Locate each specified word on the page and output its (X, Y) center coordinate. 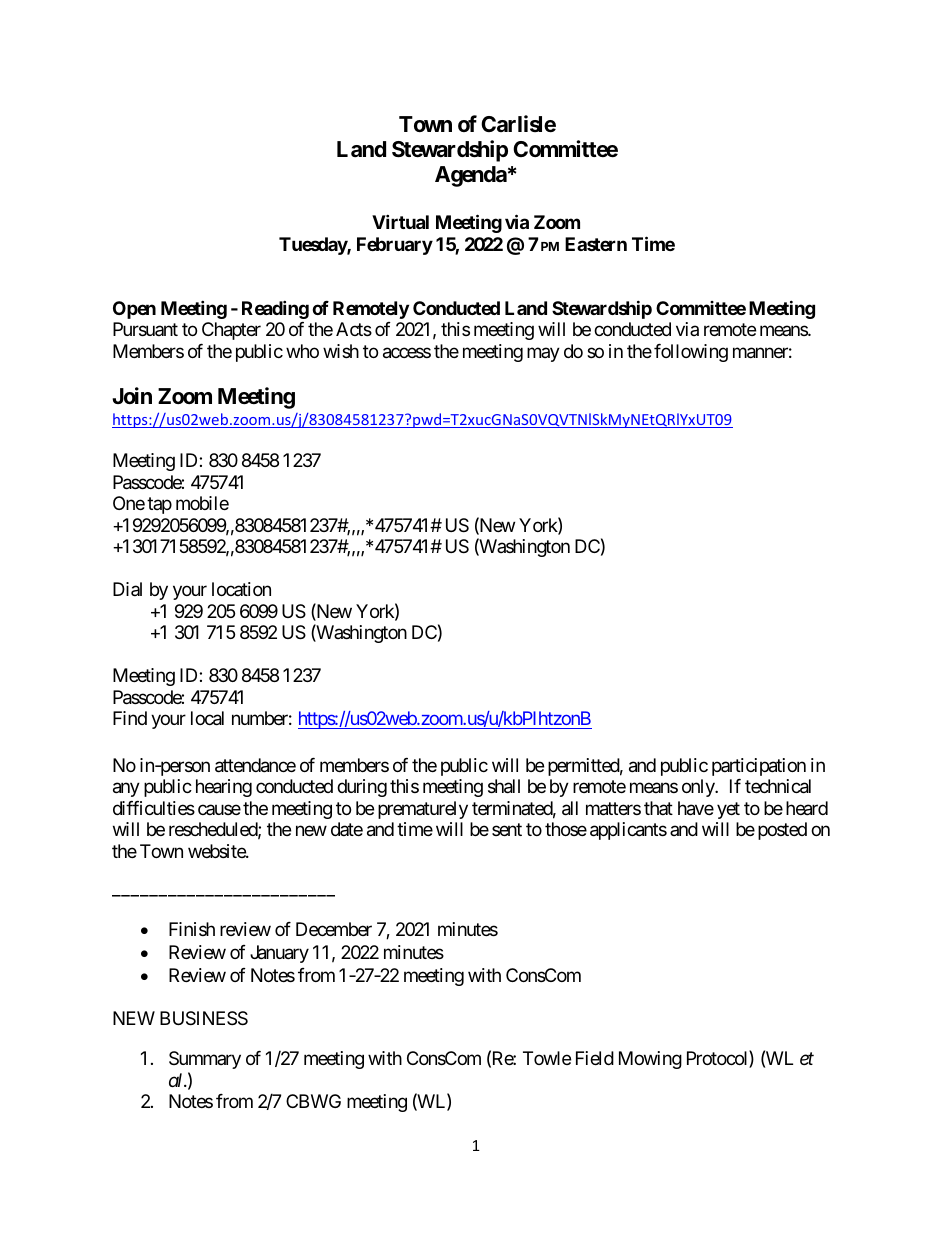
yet (728, 810)
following (691, 353)
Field (595, 1058)
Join (132, 395)
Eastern (596, 244)
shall (504, 786)
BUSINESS (204, 1018)
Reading (275, 309)
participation (759, 767)
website (217, 851)
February (395, 246)
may (543, 354)
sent (507, 829)
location (241, 589)
